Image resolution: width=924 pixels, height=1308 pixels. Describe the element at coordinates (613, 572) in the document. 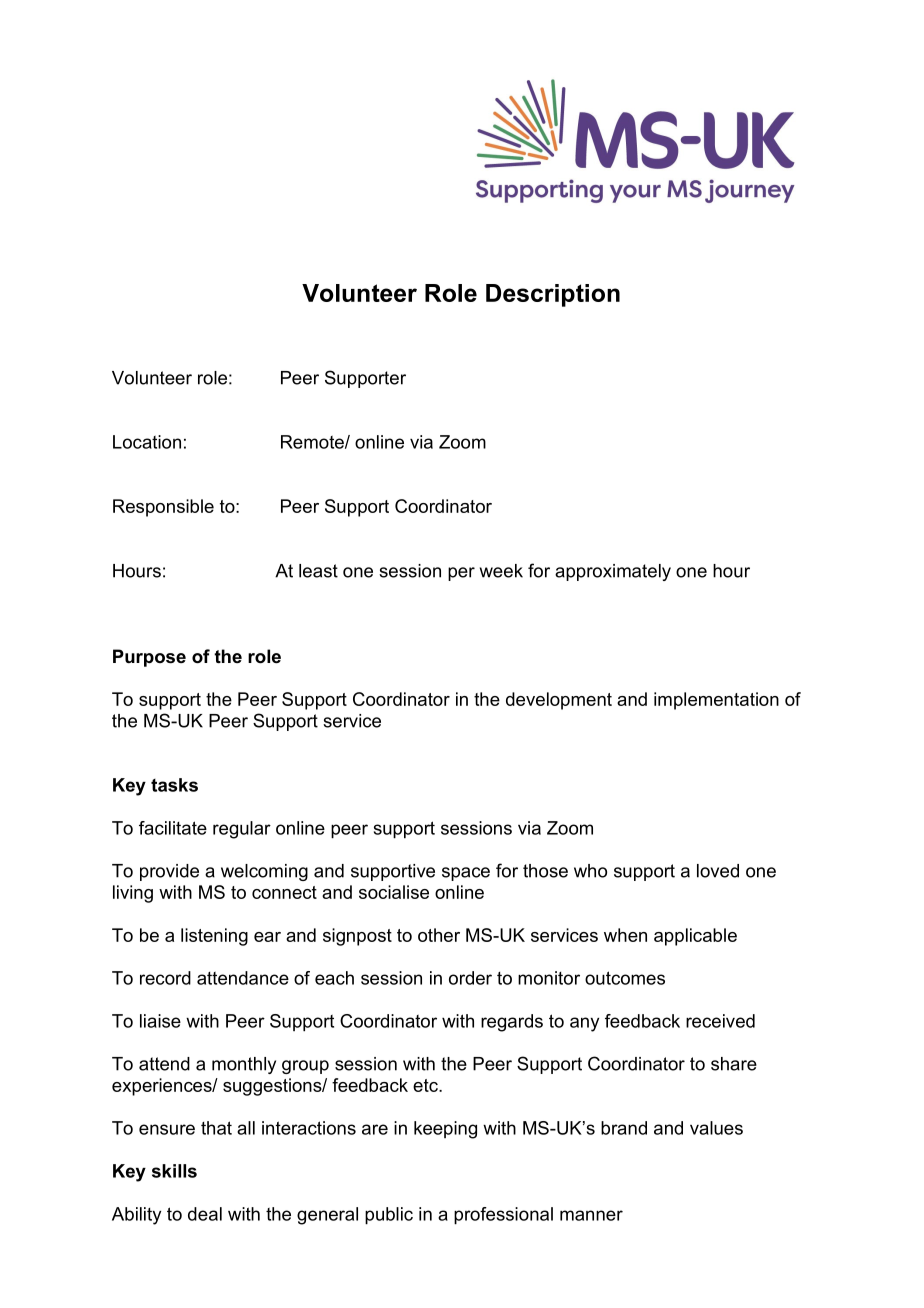

I see `approximately` at that location.
